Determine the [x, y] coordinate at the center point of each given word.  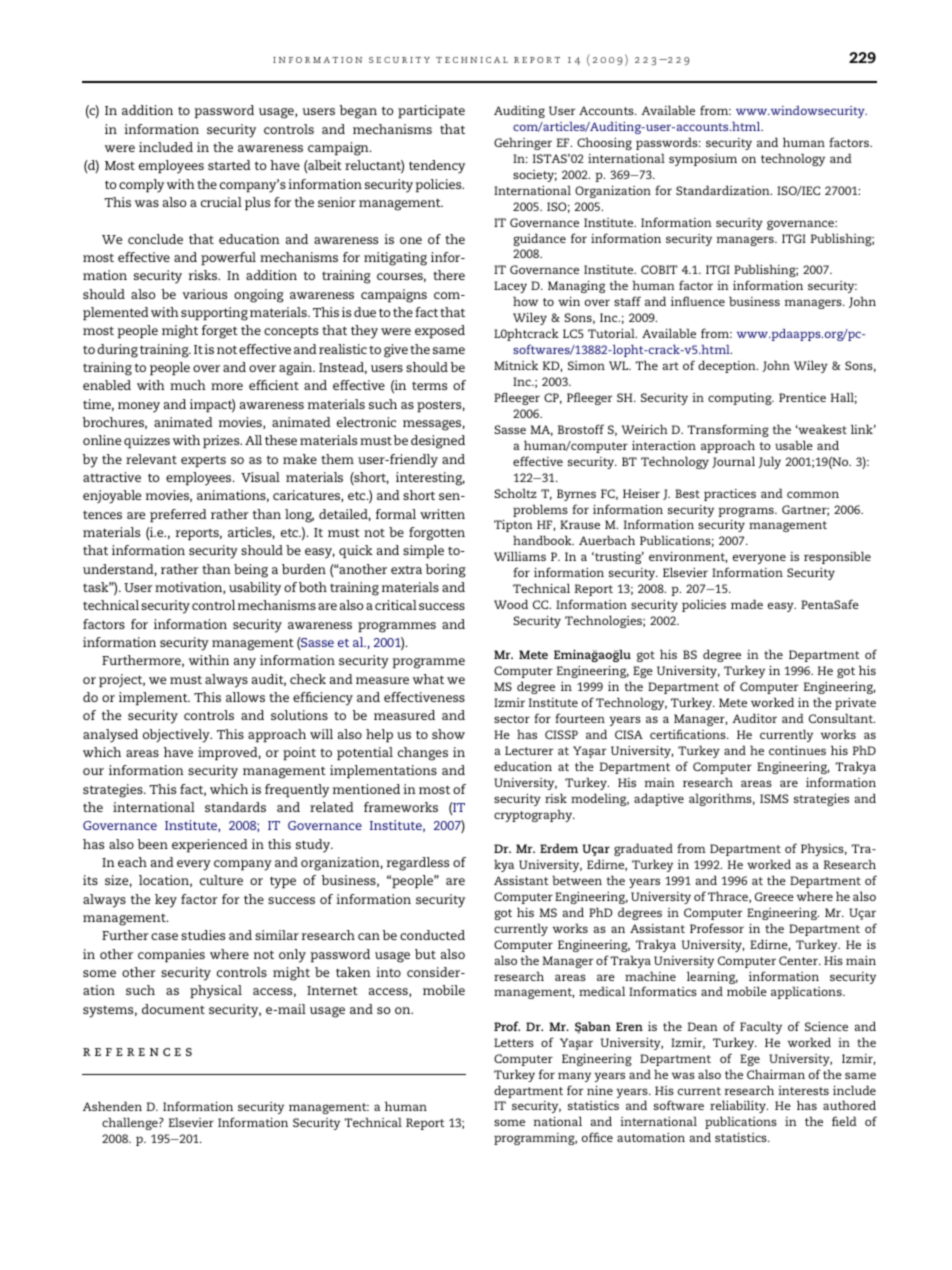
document [173, 1009]
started [229, 165]
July [769, 462]
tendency [437, 167]
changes [423, 754]
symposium [703, 160]
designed [438, 442]
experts [203, 461]
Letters [514, 1042]
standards [235, 807]
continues [797, 750]
